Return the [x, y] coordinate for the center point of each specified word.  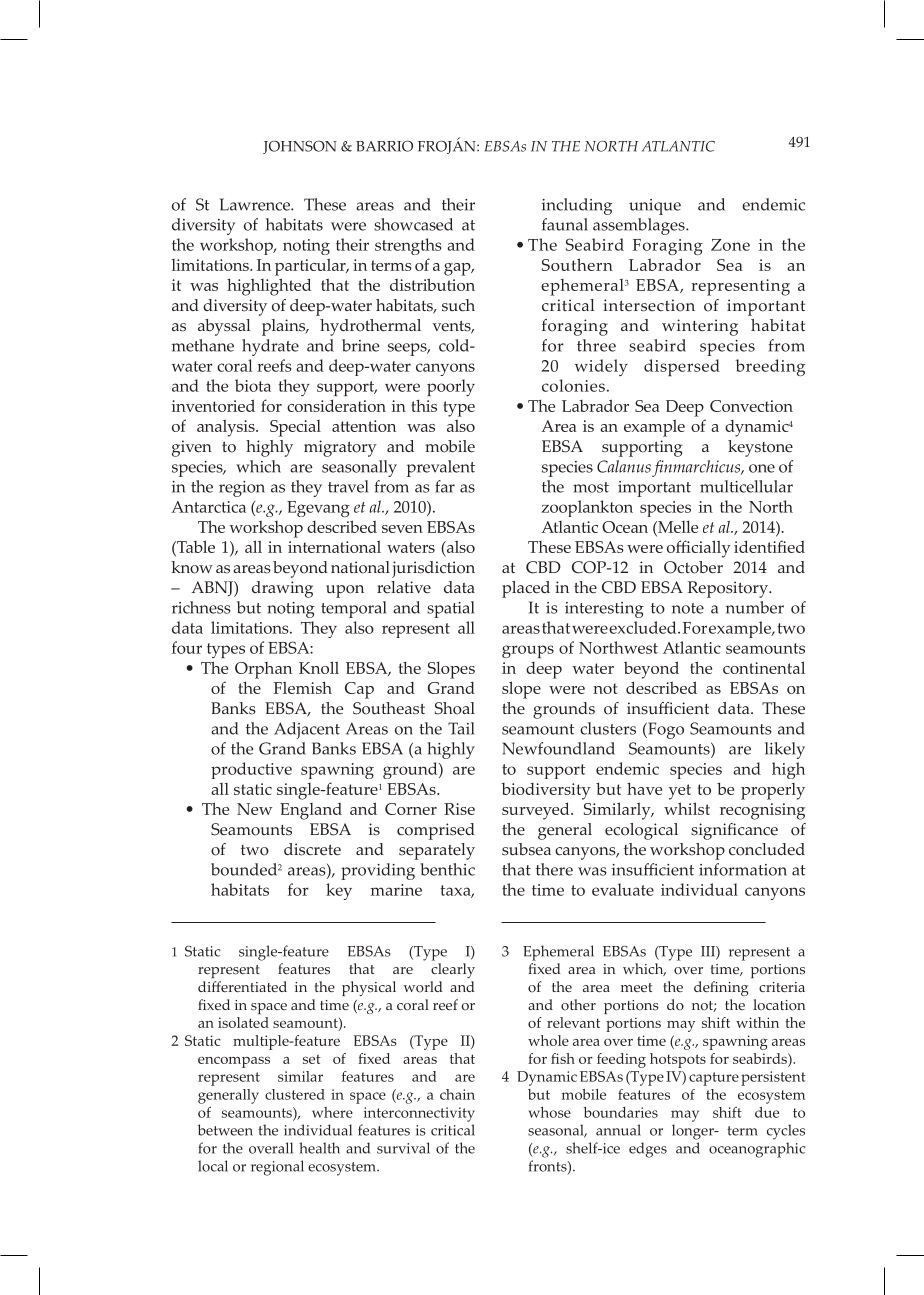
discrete [312, 849]
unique [655, 207]
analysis [227, 428]
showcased [413, 224]
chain [457, 1094]
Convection [751, 406]
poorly [451, 387]
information [743, 869]
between [225, 1130]
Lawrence [255, 204]
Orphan [263, 670]
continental [764, 667]
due [767, 1112]
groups [528, 651]
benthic [447, 869]
